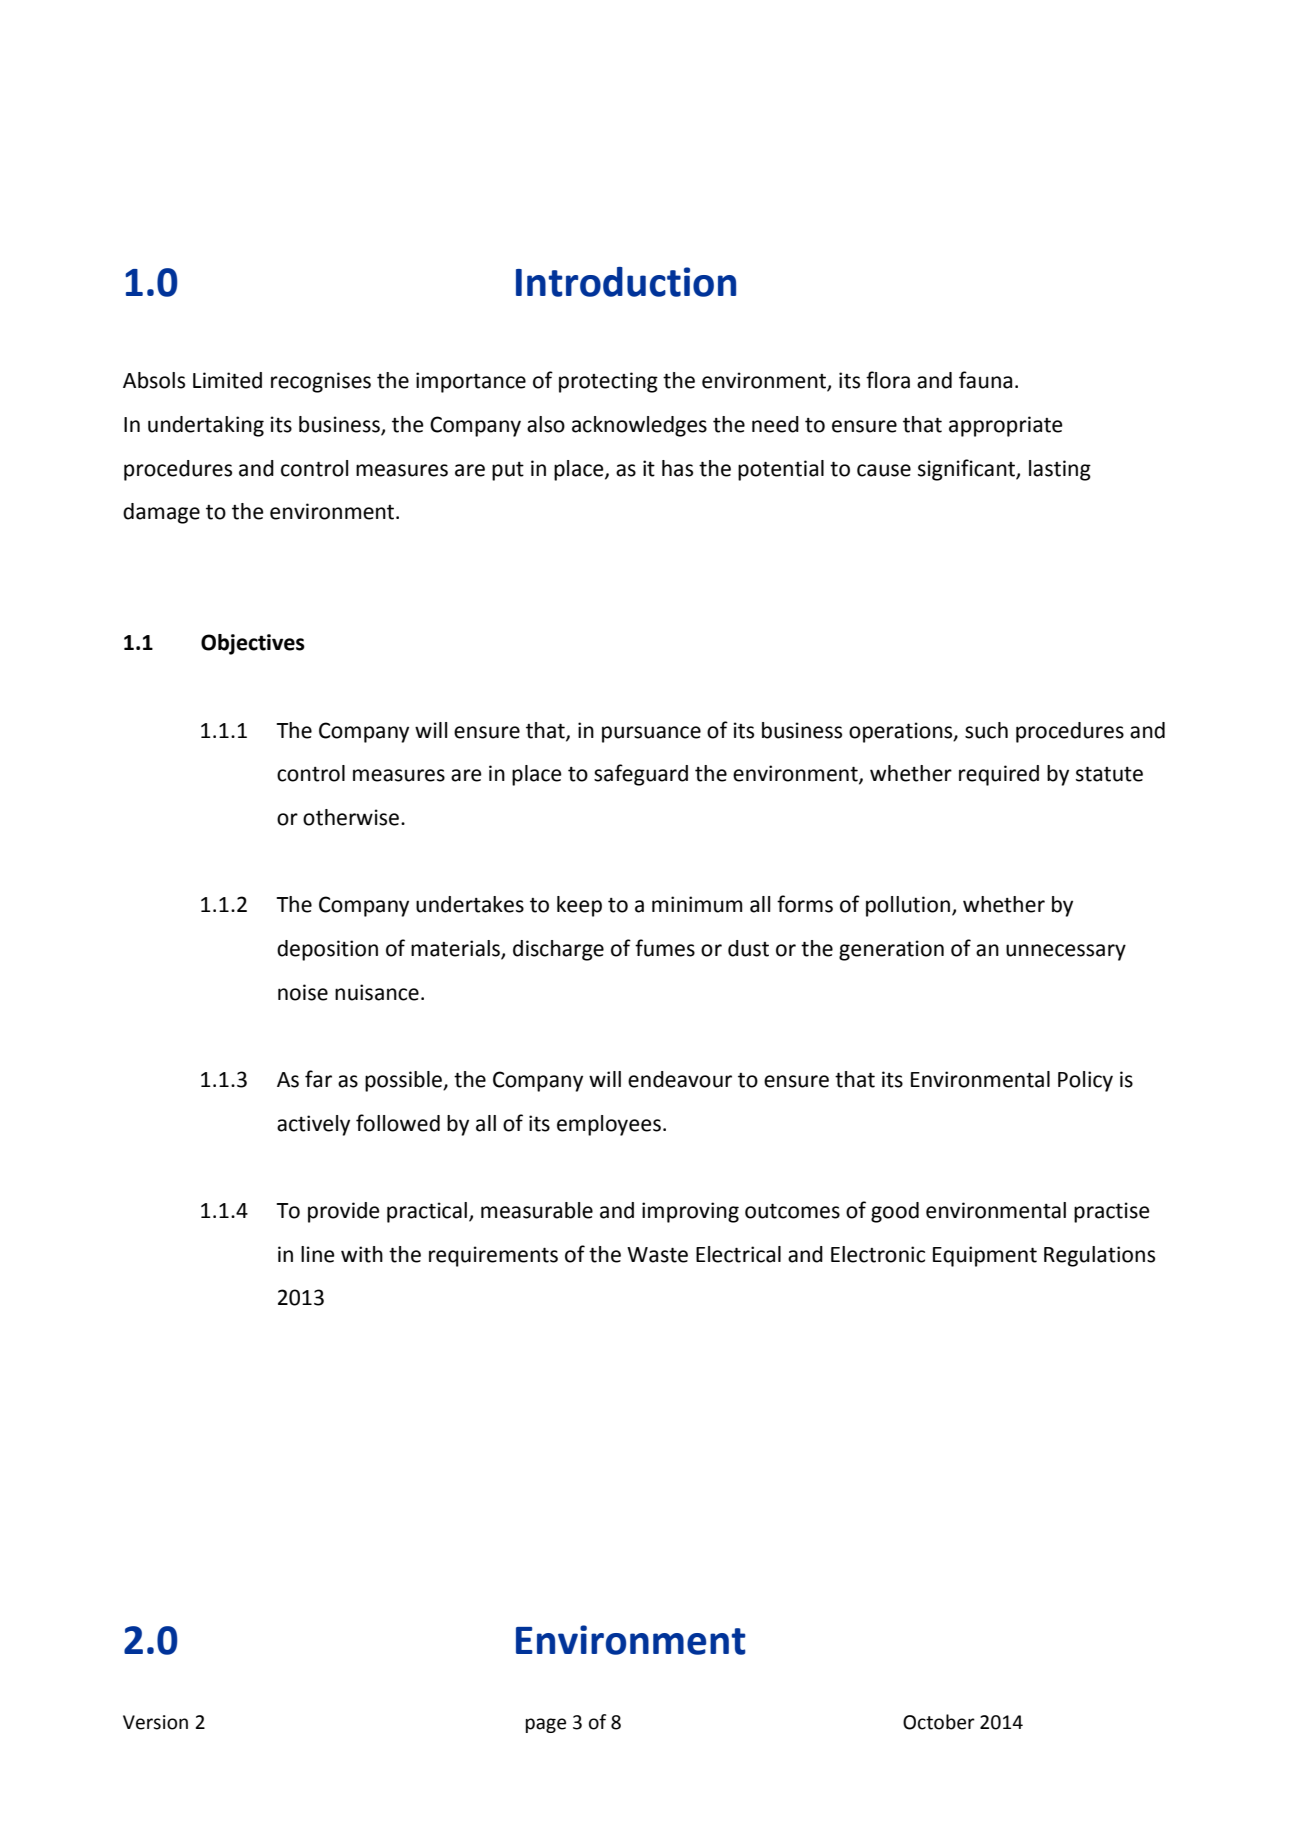 The height and width of the screenshot is (1825, 1291). What do you see at coordinates (626, 282) in the screenshot?
I see `Introduction` at bounding box center [626, 282].
